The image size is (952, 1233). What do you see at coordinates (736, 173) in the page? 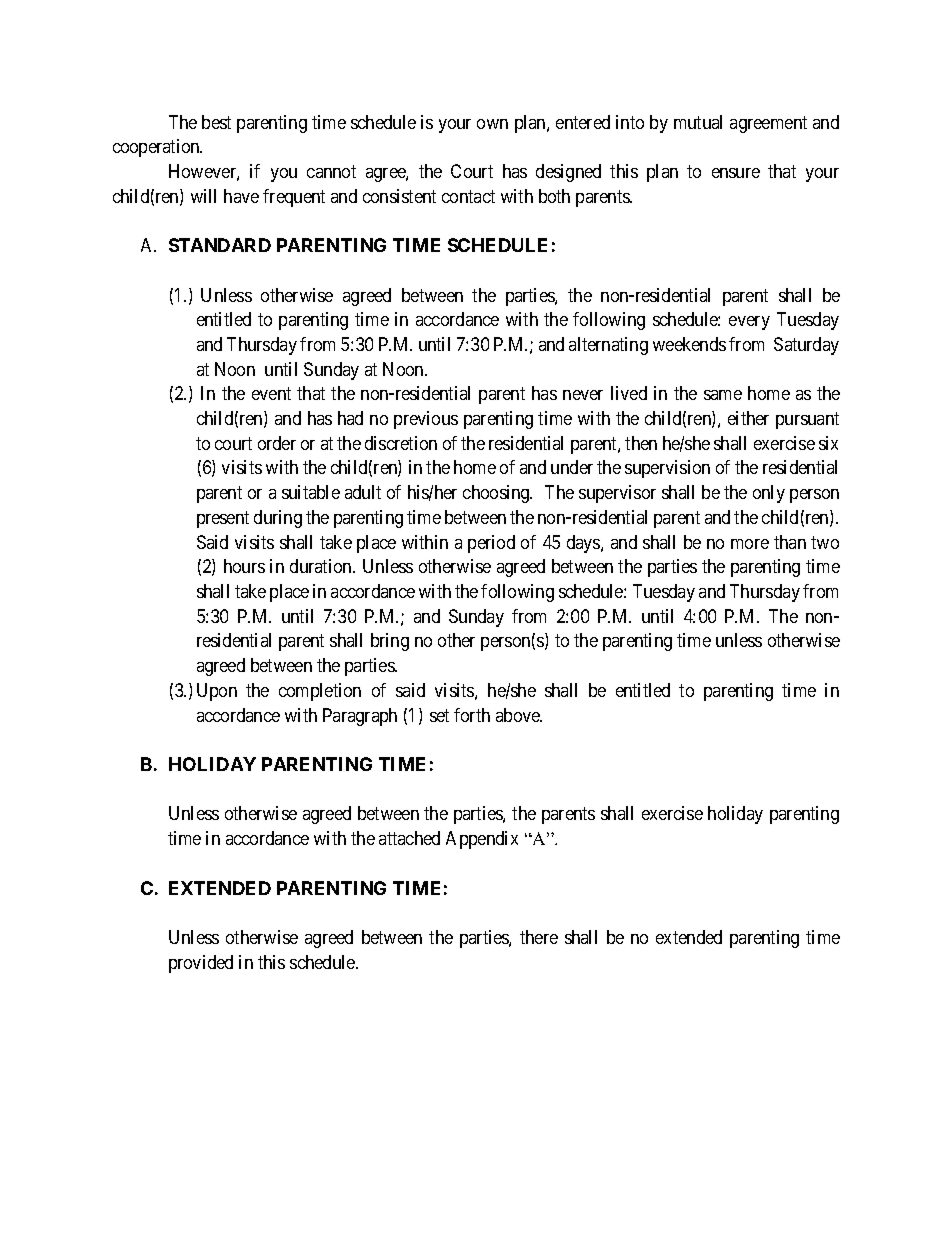
I see `ensure` at bounding box center [736, 173].
